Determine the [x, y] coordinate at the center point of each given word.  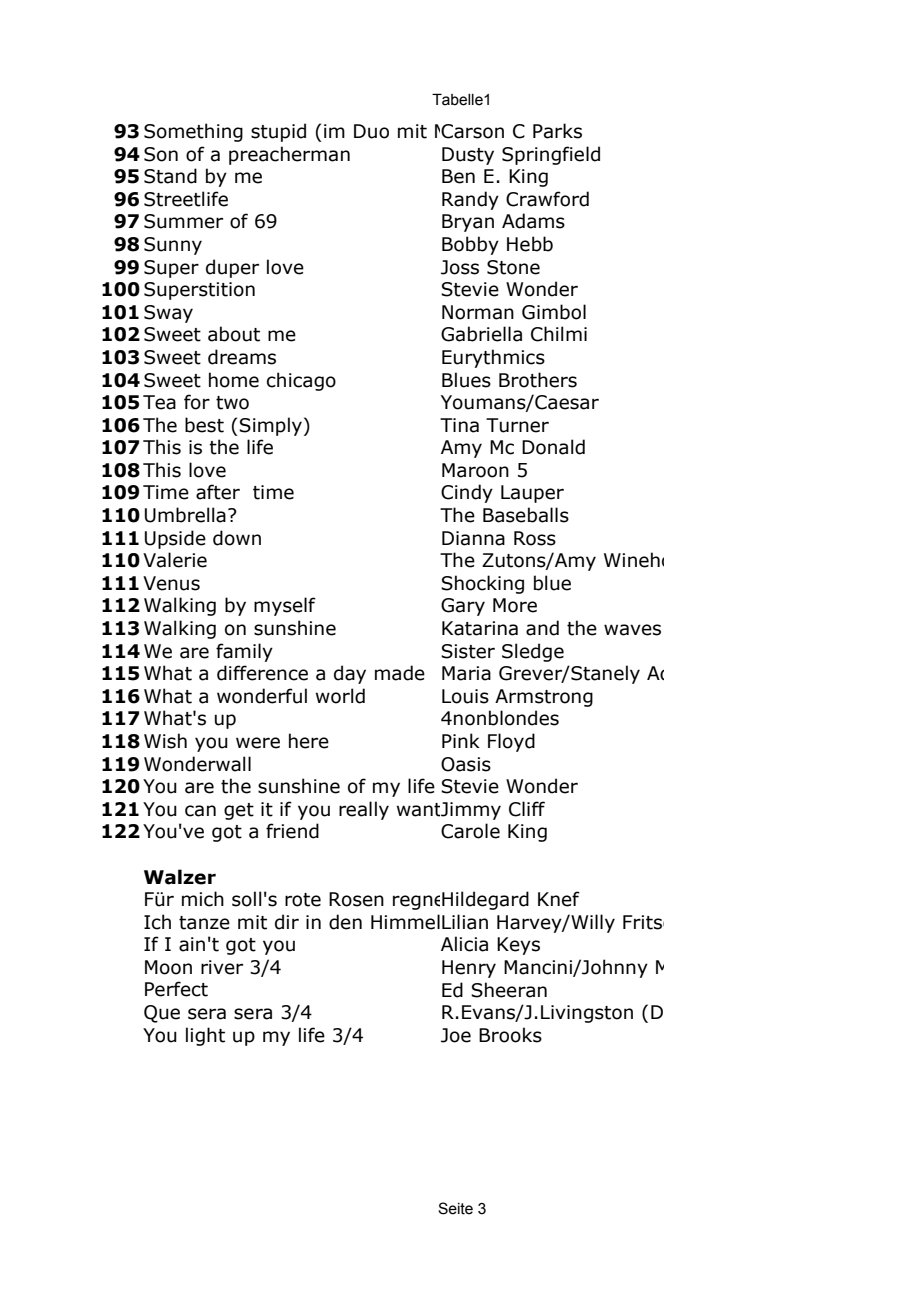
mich [203, 899]
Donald [553, 447]
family [244, 652]
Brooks [510, 1035]
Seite [455, 1208]
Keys [518, 946]
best [204, 425]
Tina [459, 425]
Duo [371, 131]
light [205, 1036]
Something [193, 132]
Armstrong [544, 698]
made [400, 673]
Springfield [551, 155]
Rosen [356, 899]
